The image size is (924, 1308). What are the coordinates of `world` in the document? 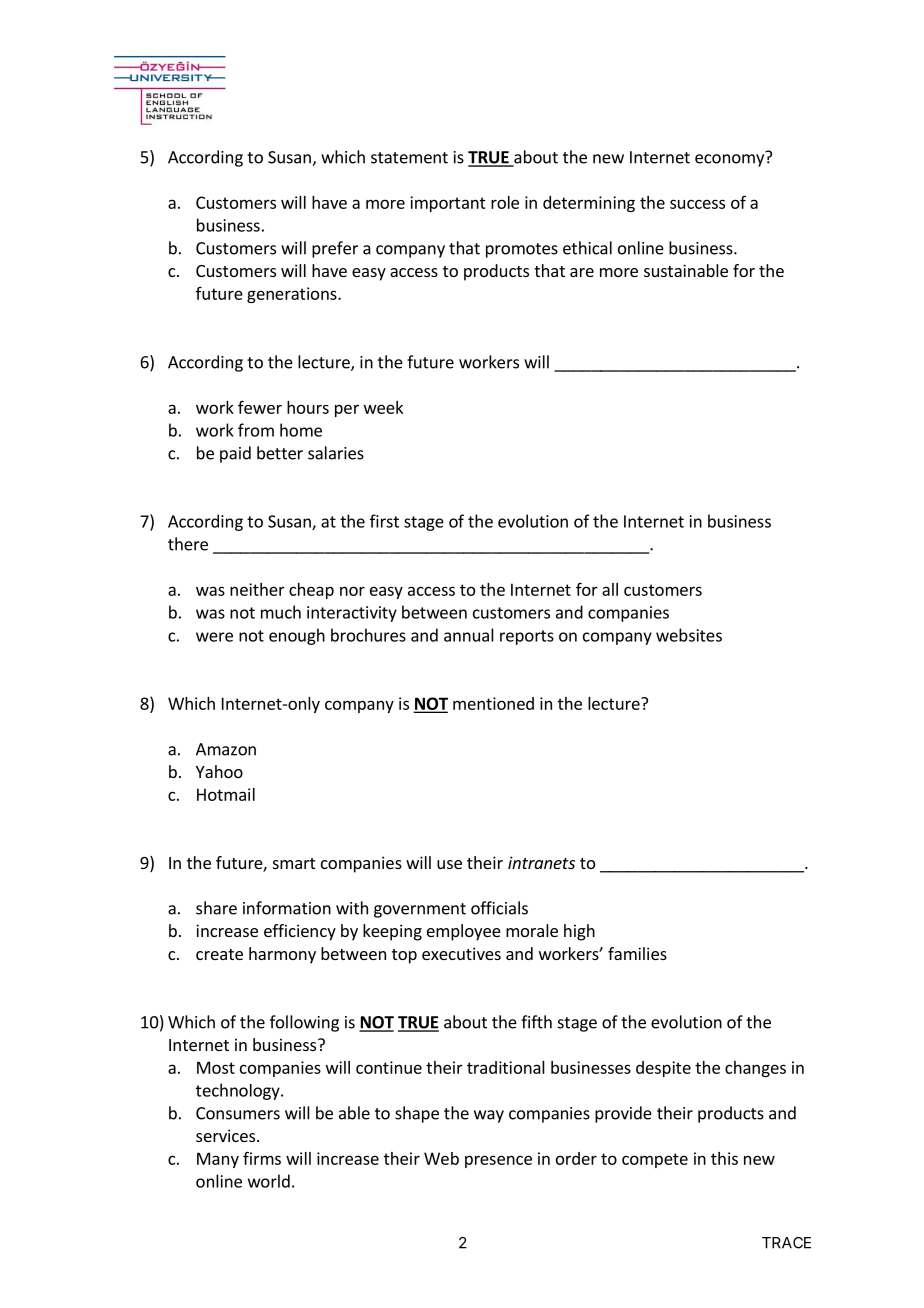 It's located at (269, 1181).
